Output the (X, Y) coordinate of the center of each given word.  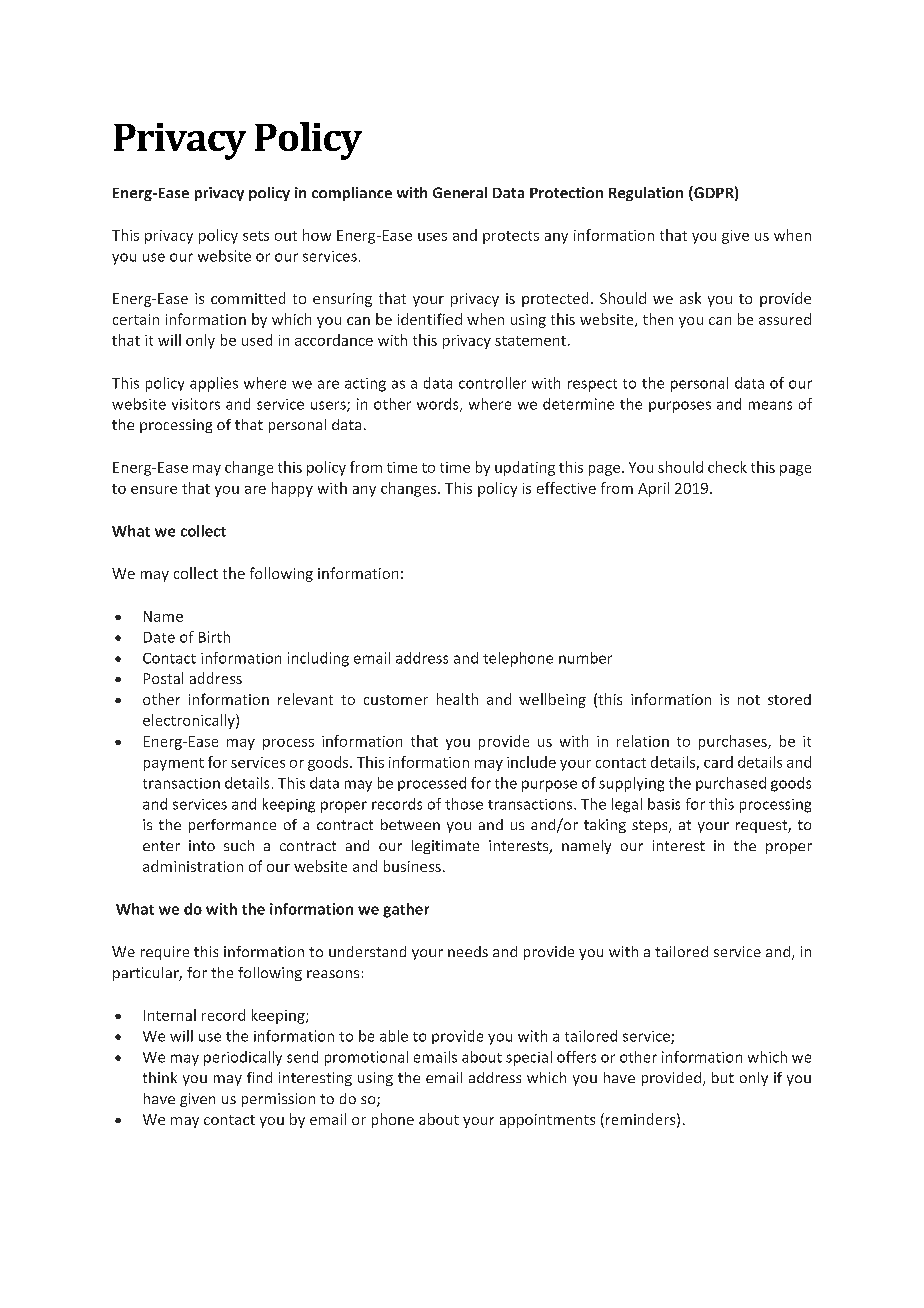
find (259, 1077)
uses (432, 237)
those (464, 804)
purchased (731, 784)
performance (232, 826)
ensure (154, 490)
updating (525, 468)
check (727, 467)
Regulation (646, 194)
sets (256, 236)
